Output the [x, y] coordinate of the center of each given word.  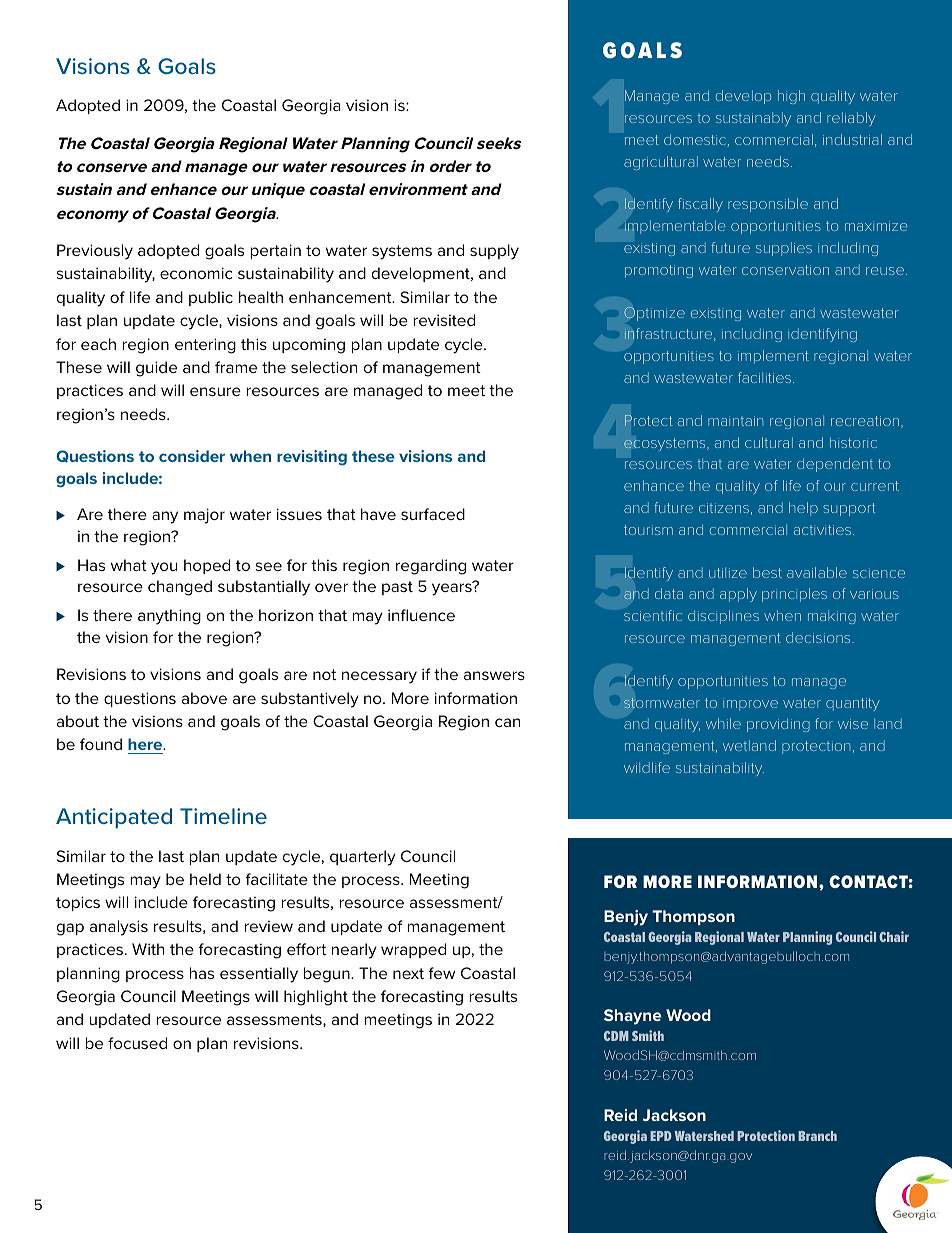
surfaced [433, 514]
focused [137, 1043]
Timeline [223, 816]
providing [778, 725]
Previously [95, 252]
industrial [852, 139]
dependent [835, 465]
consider [192, 456]
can [507, 722]
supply [494, 252]
